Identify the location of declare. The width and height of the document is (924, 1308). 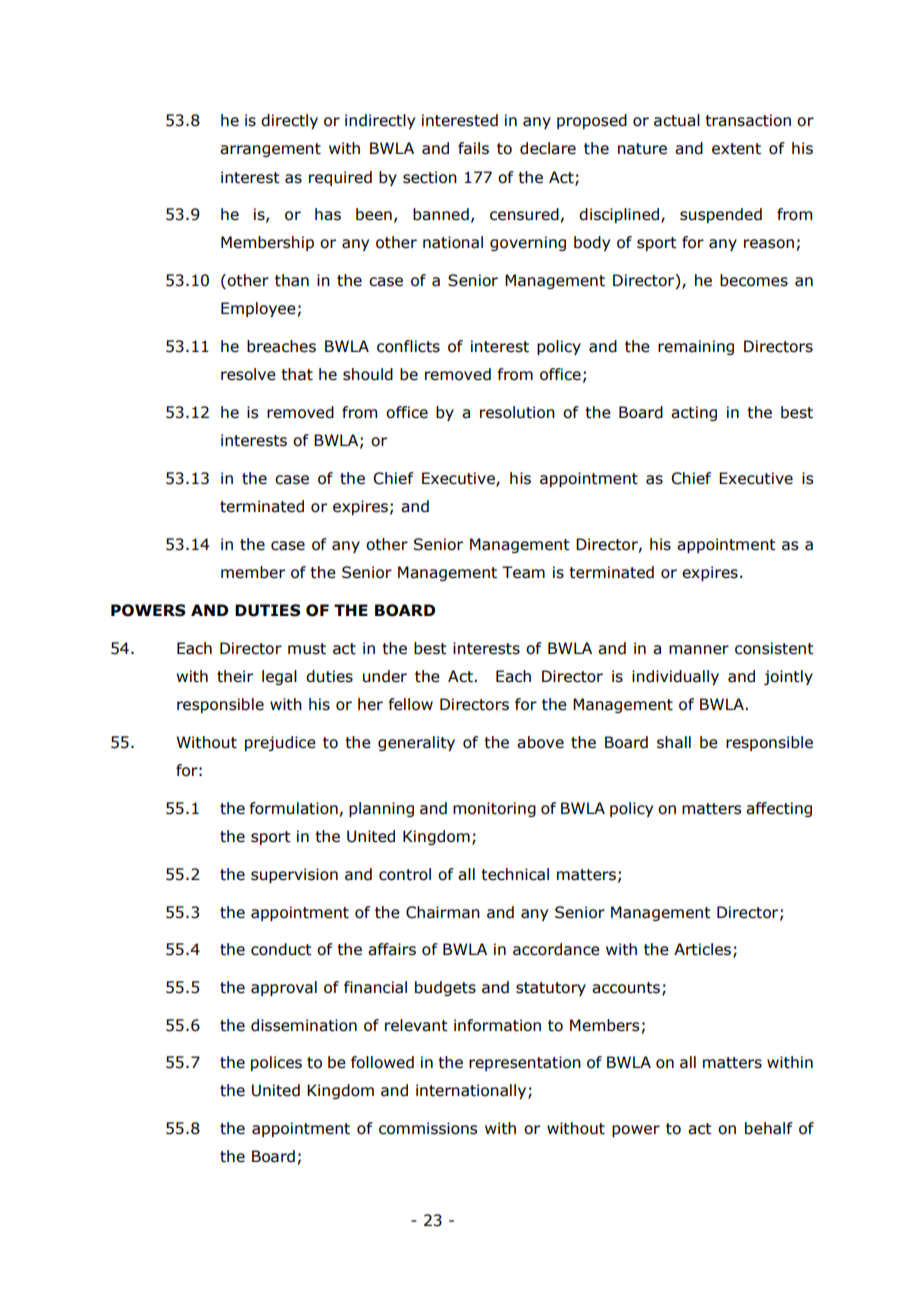
(548, 148).
